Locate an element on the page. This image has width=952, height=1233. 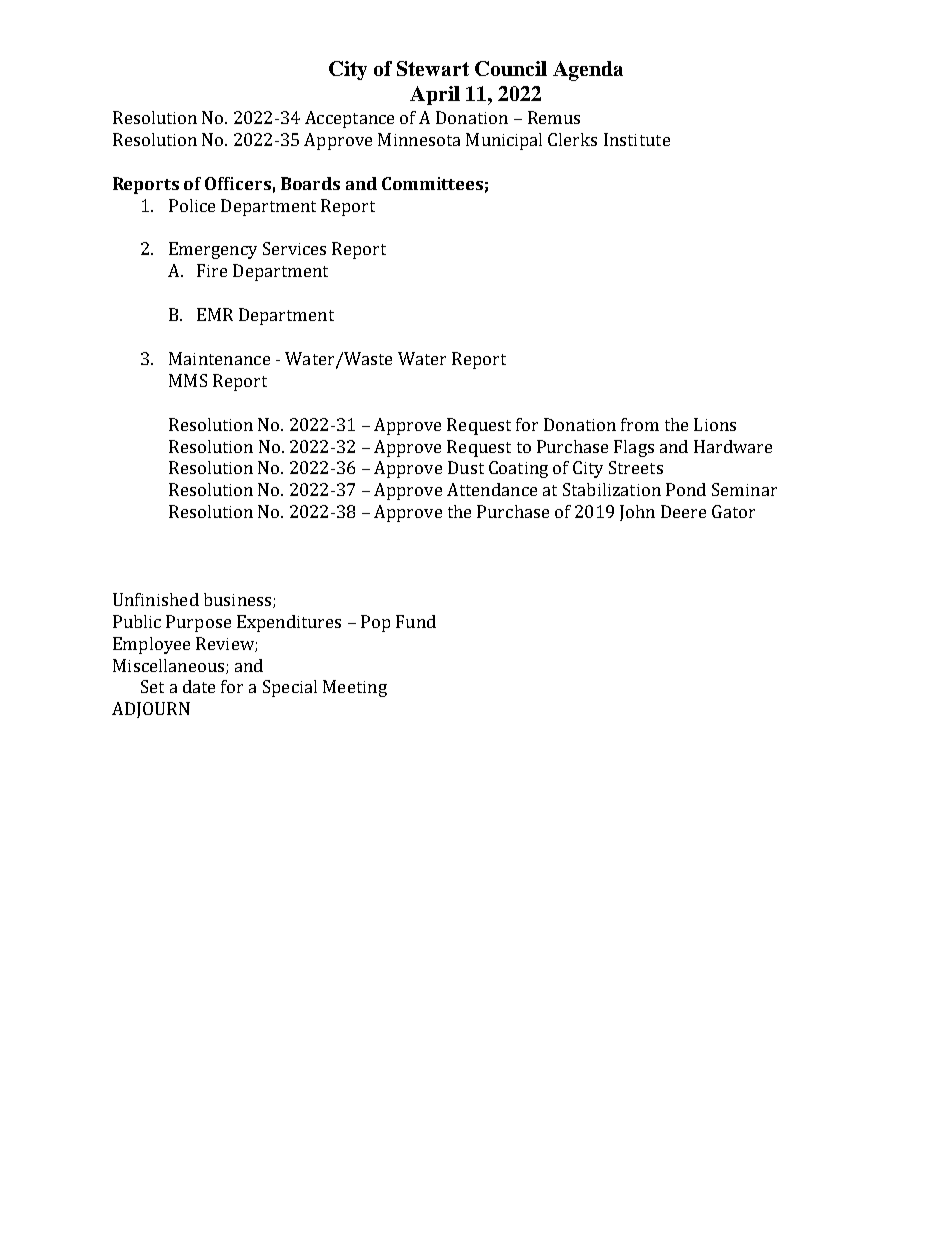
Institute is located at coordinates (637, 139).
